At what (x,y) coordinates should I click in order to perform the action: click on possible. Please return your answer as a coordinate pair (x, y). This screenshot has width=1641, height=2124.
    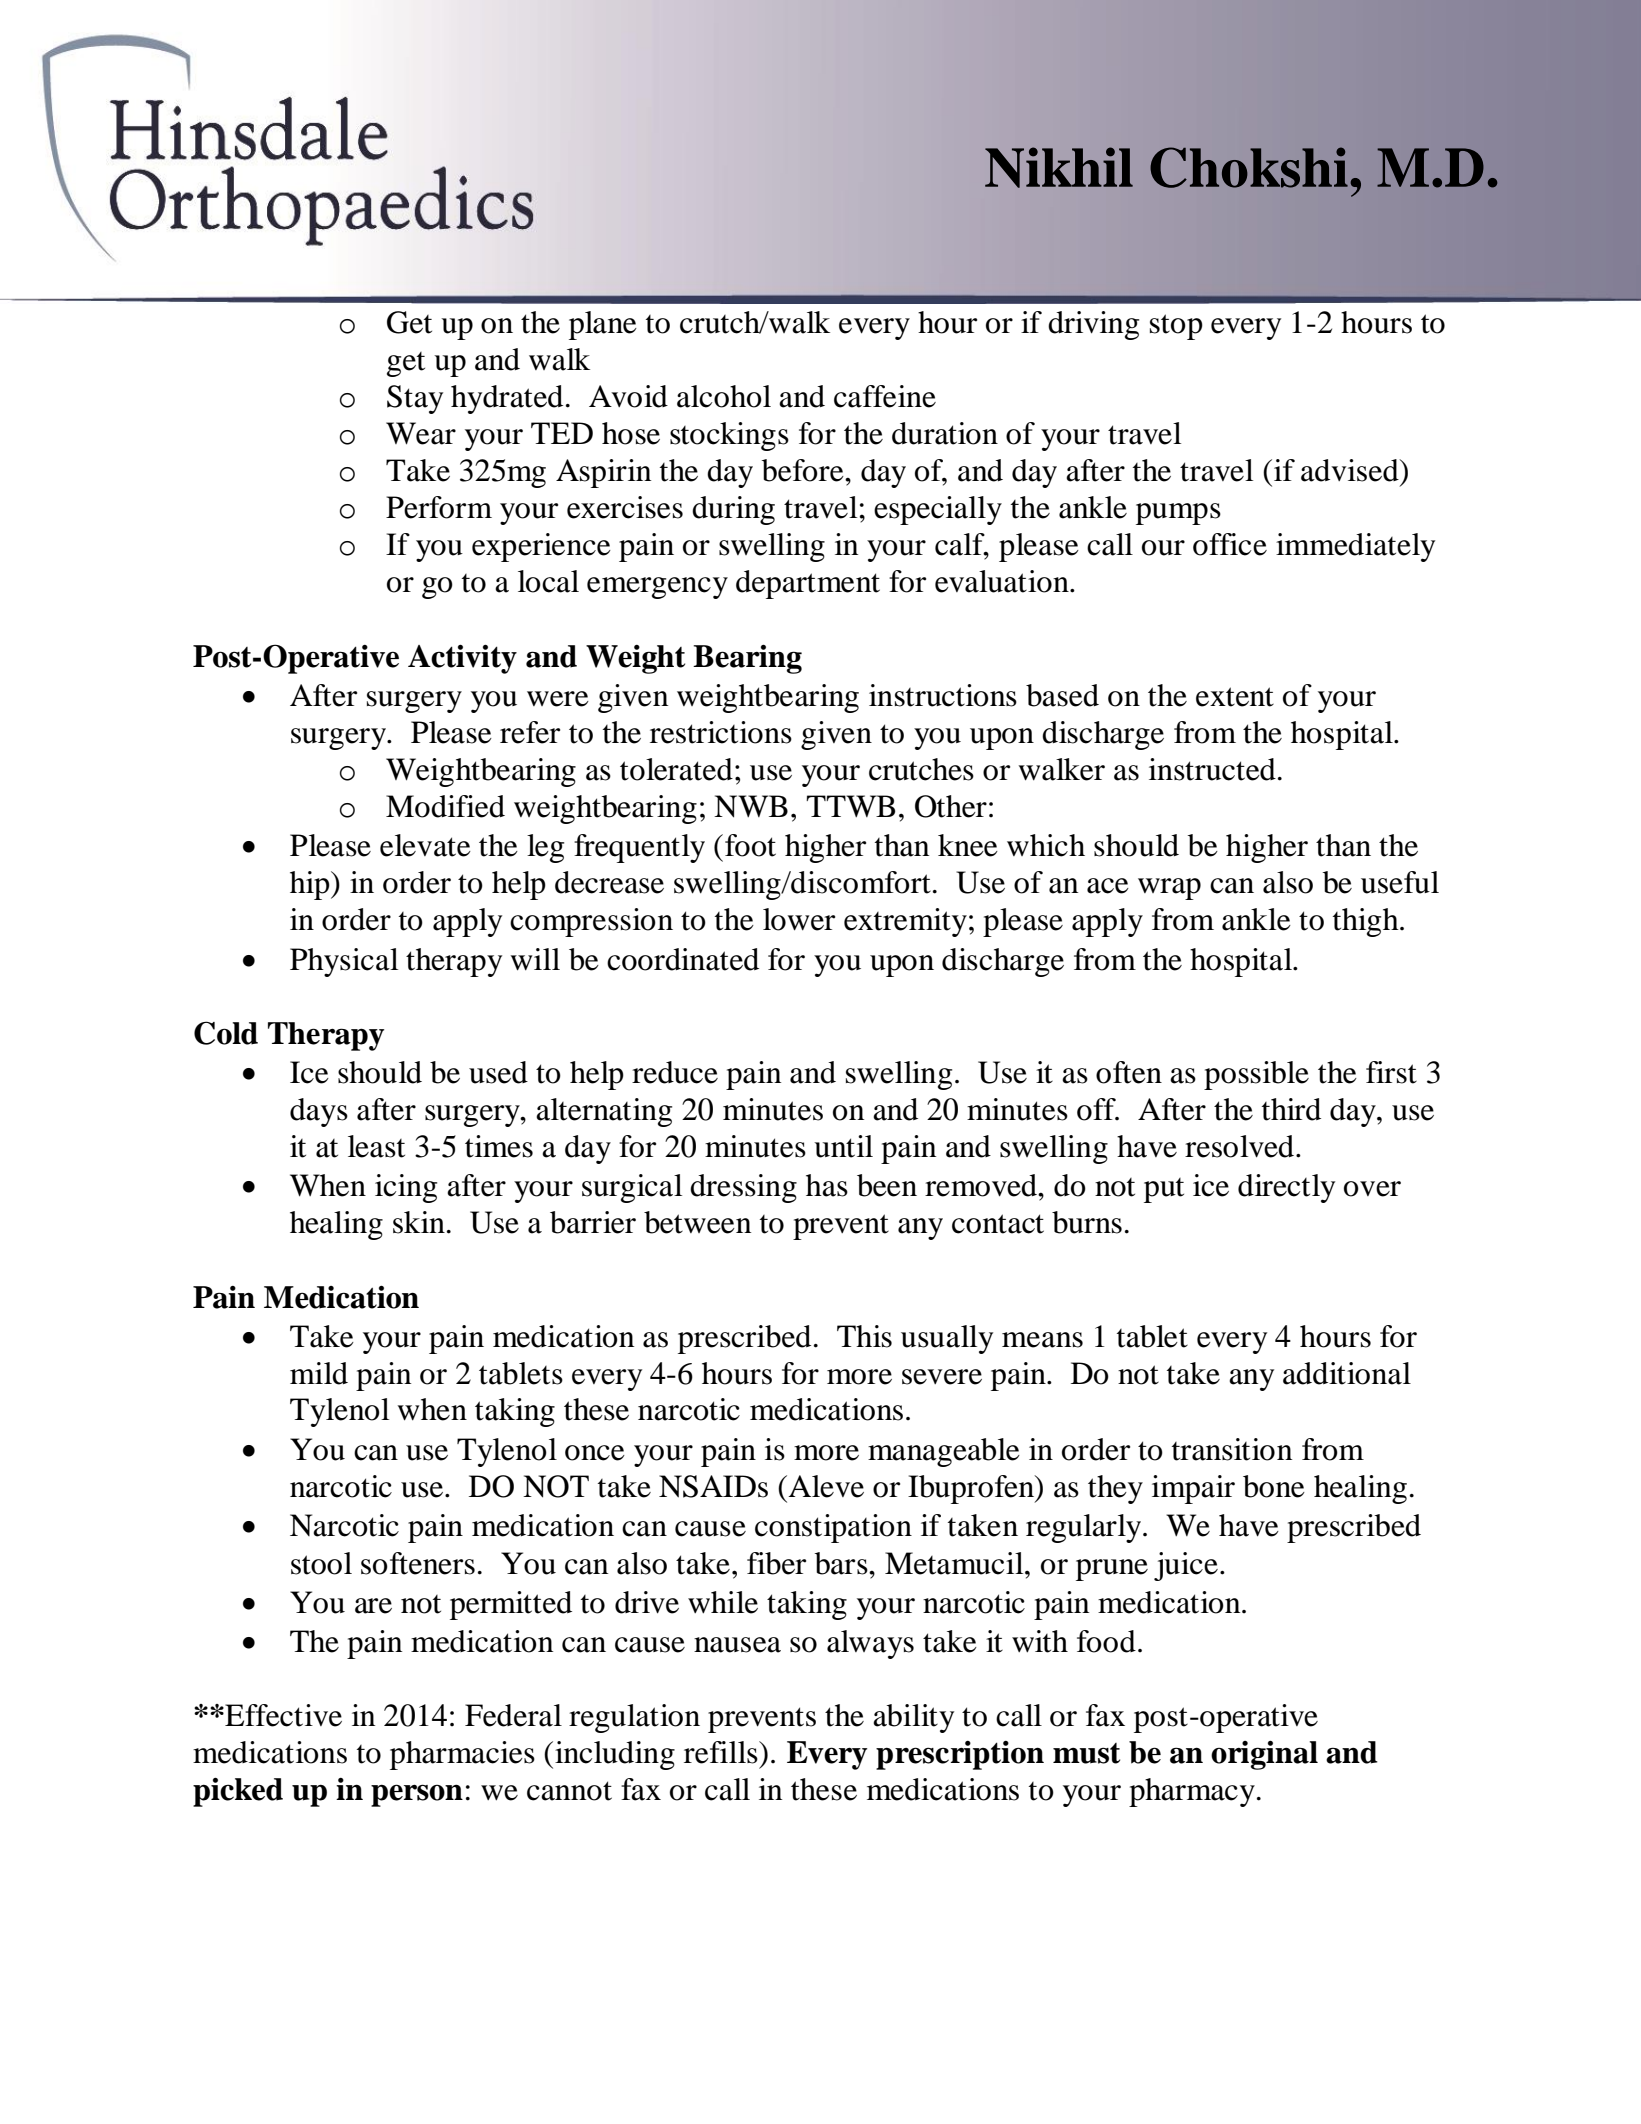
    Looking at the image, I should click on (1256, 1075).
